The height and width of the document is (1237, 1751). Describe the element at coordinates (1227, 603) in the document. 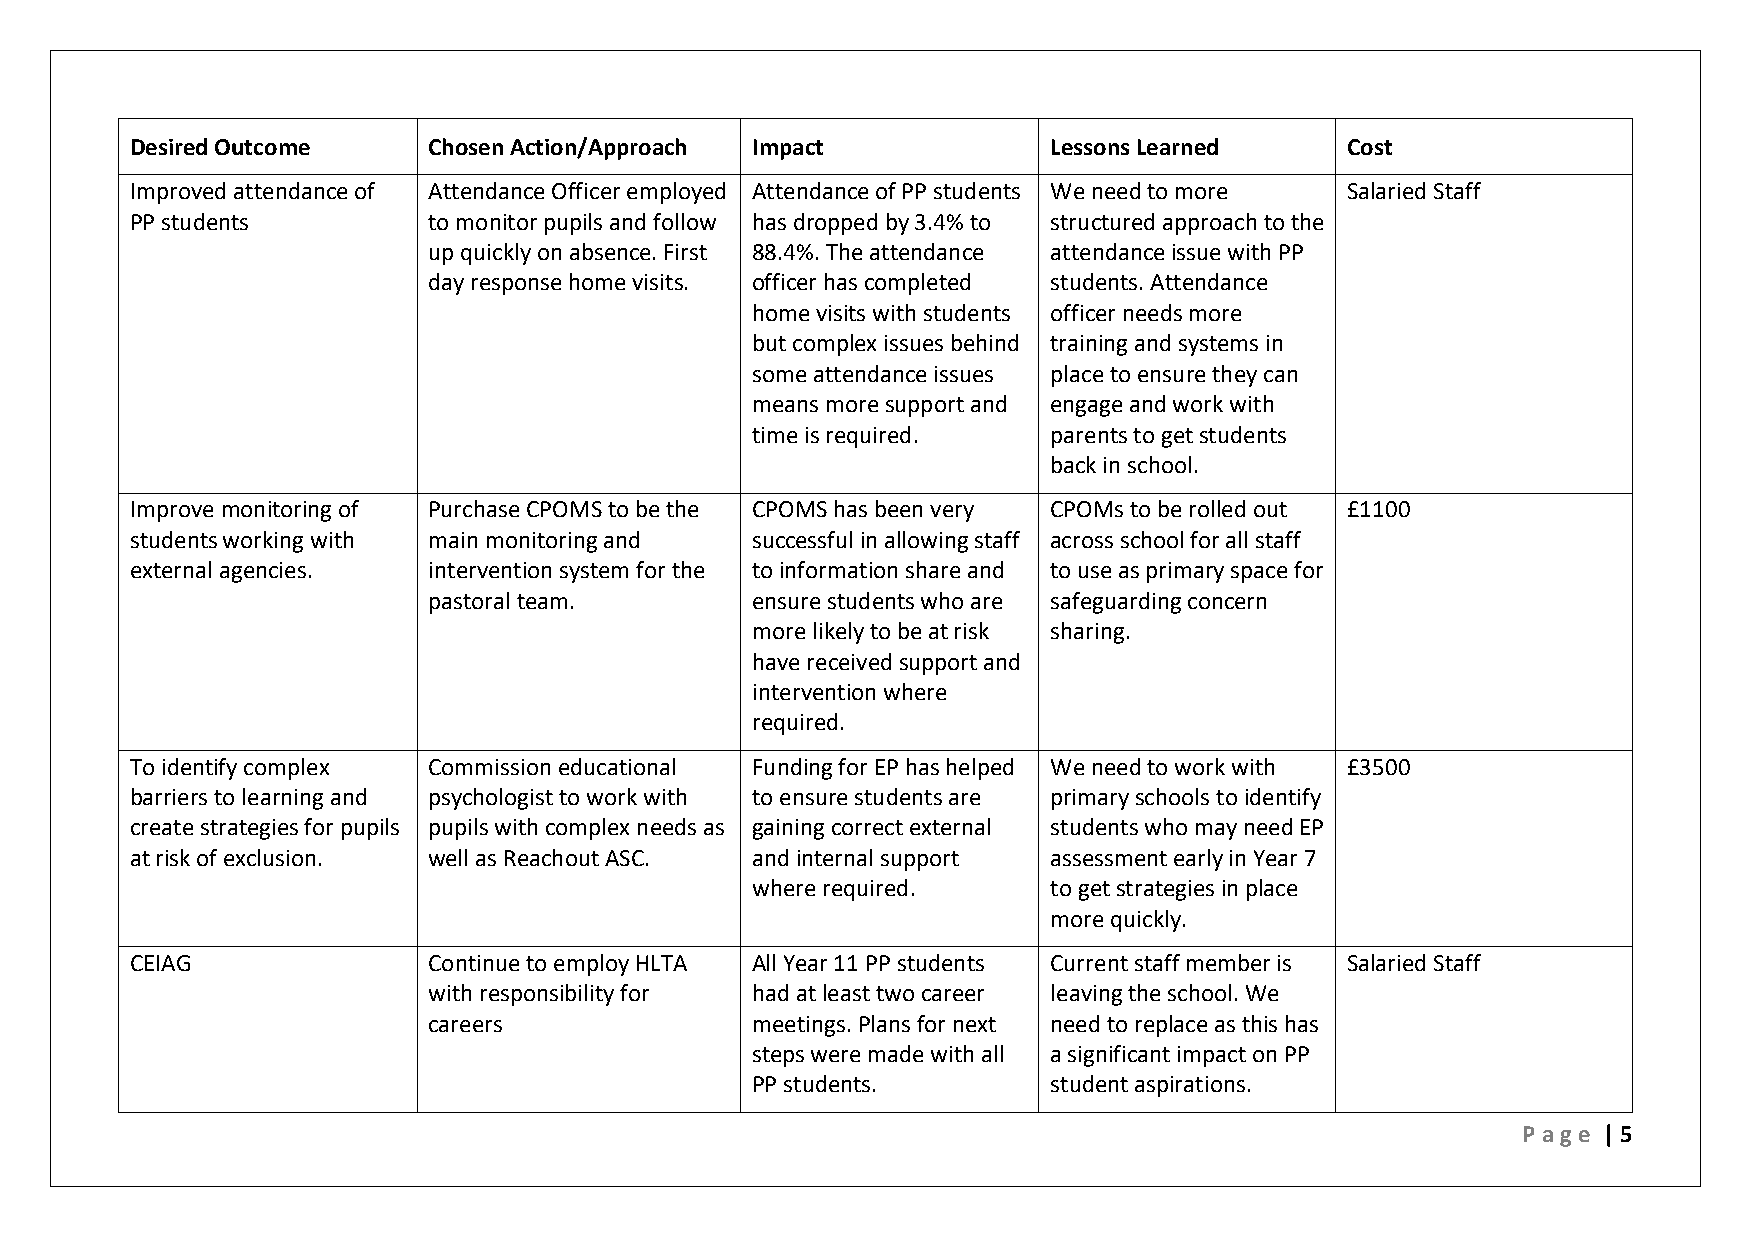

I see `concern` at that location.
